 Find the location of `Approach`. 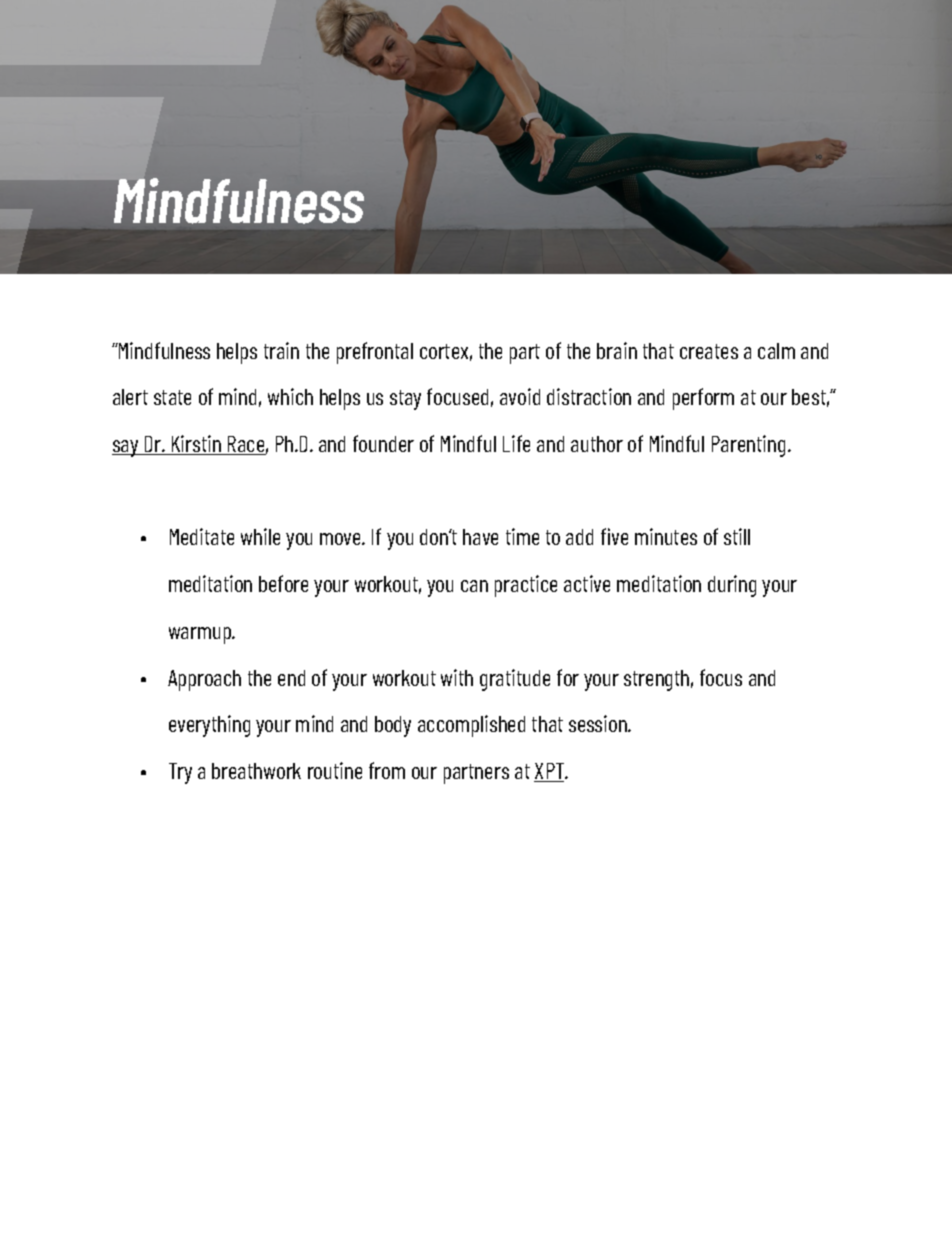

Approach is located at coordinates (204, 680).
